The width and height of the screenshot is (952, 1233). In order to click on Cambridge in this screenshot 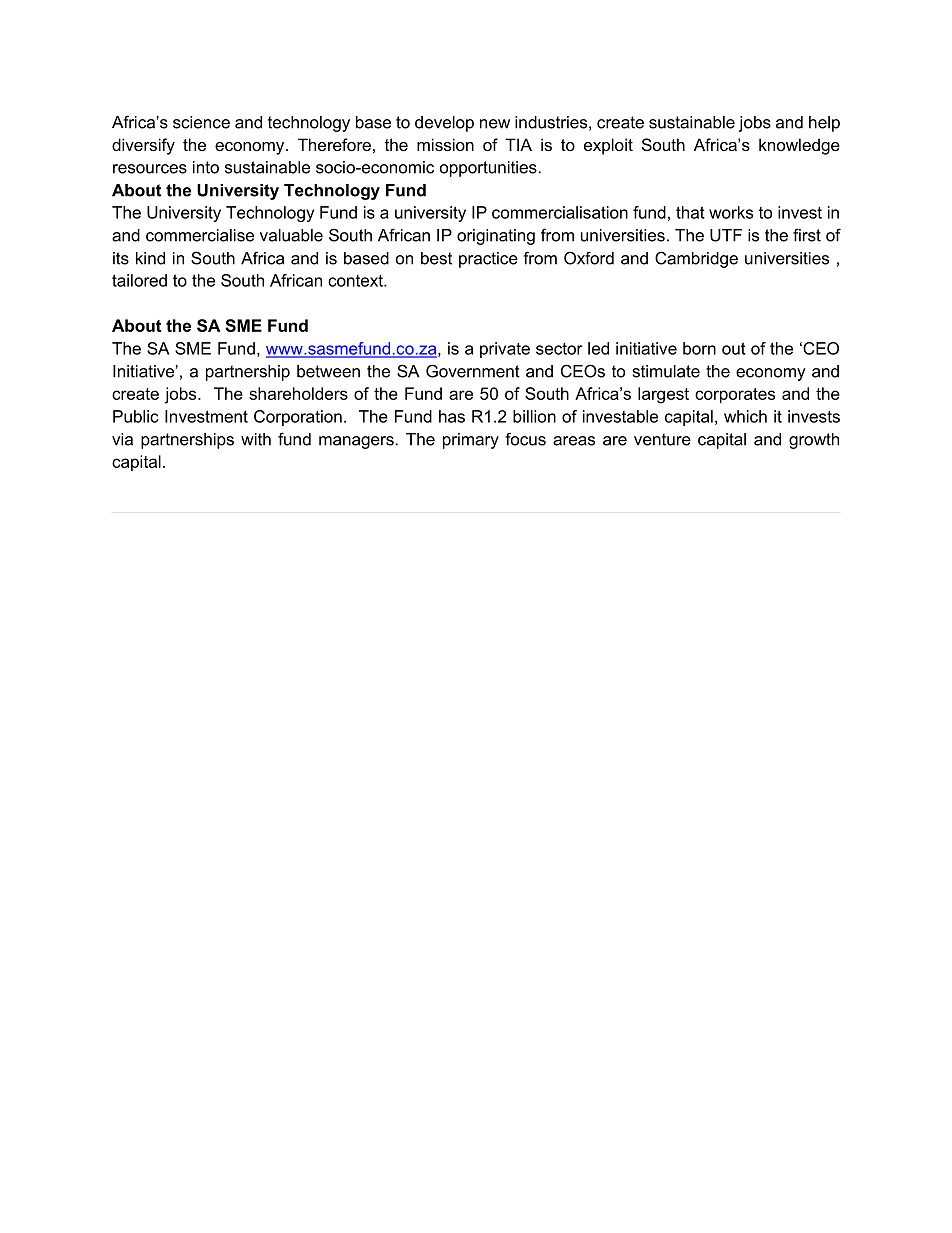, I will do `click(696, 259)`.
